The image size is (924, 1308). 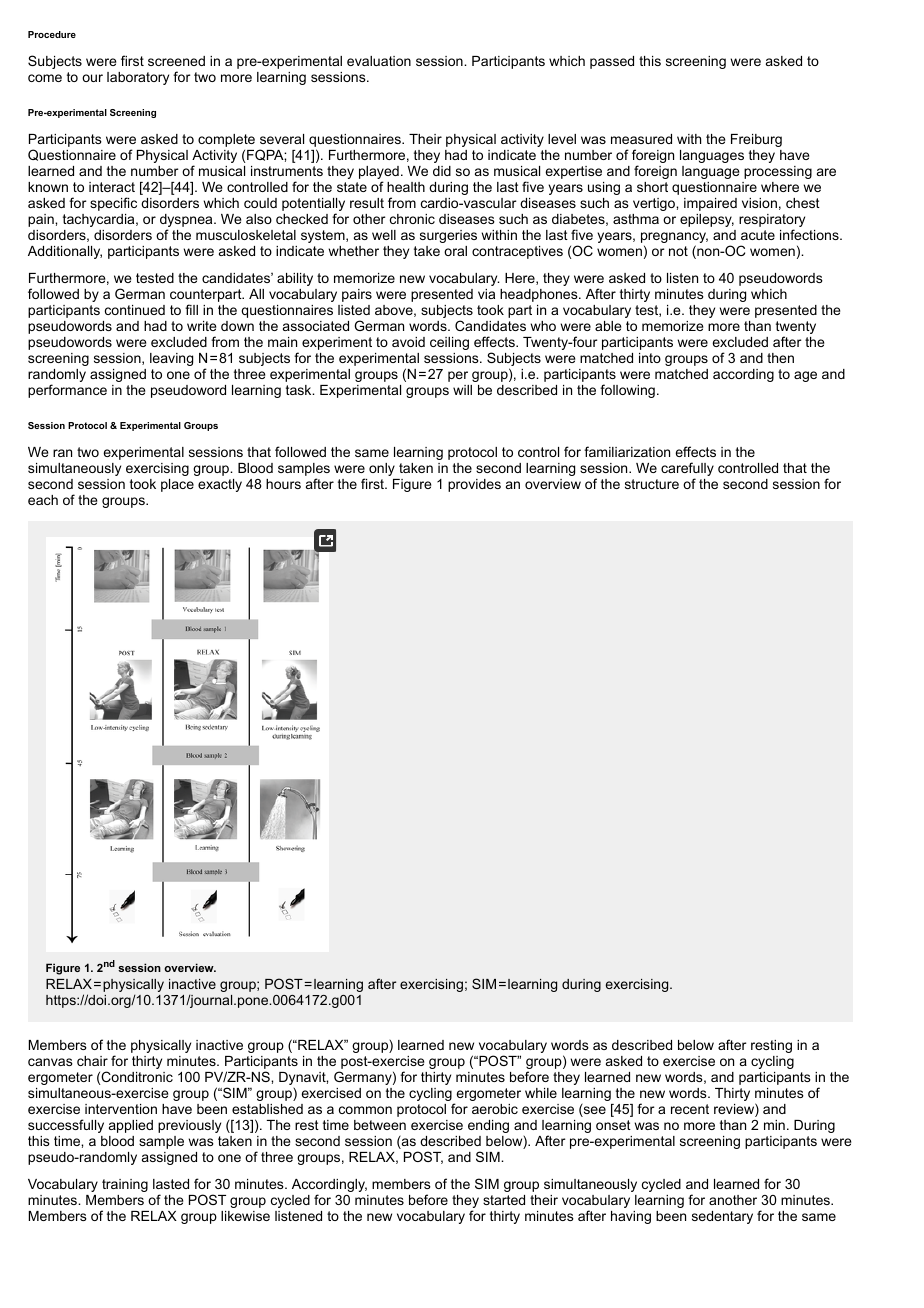 I want to click on recent, so click(x=690, y=1109).
